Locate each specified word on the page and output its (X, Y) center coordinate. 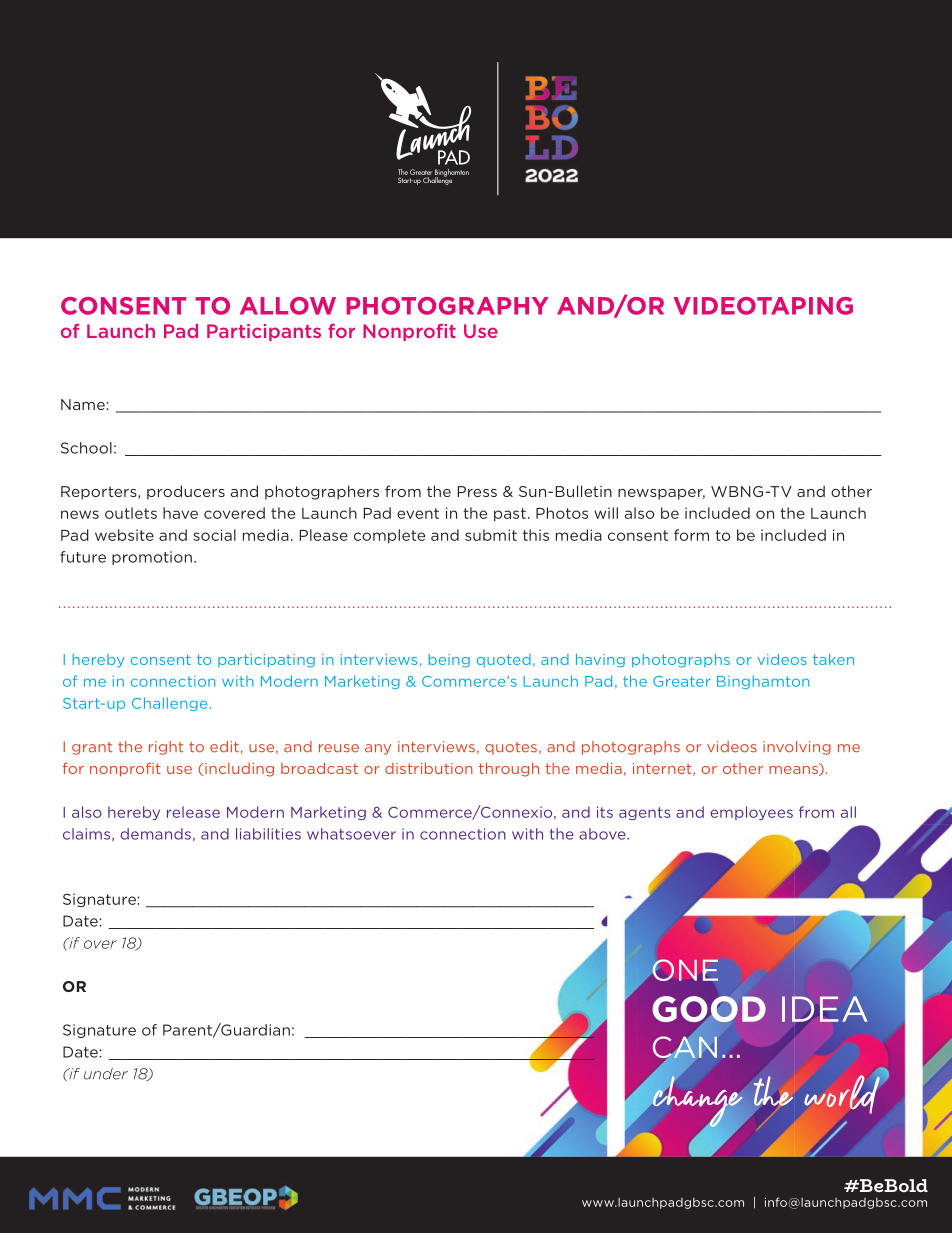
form (691, 535)
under (106, 1074)
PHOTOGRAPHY (447, 306)
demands (155, 834)
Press (477, 491)
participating (266, 661)
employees (751, 813)
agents (645, 813)
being (449, 661)
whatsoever (351, 834)
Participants (264, 332)
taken (833, 659)
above (603, 834)
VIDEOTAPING (763, 306)
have (180, 513)
